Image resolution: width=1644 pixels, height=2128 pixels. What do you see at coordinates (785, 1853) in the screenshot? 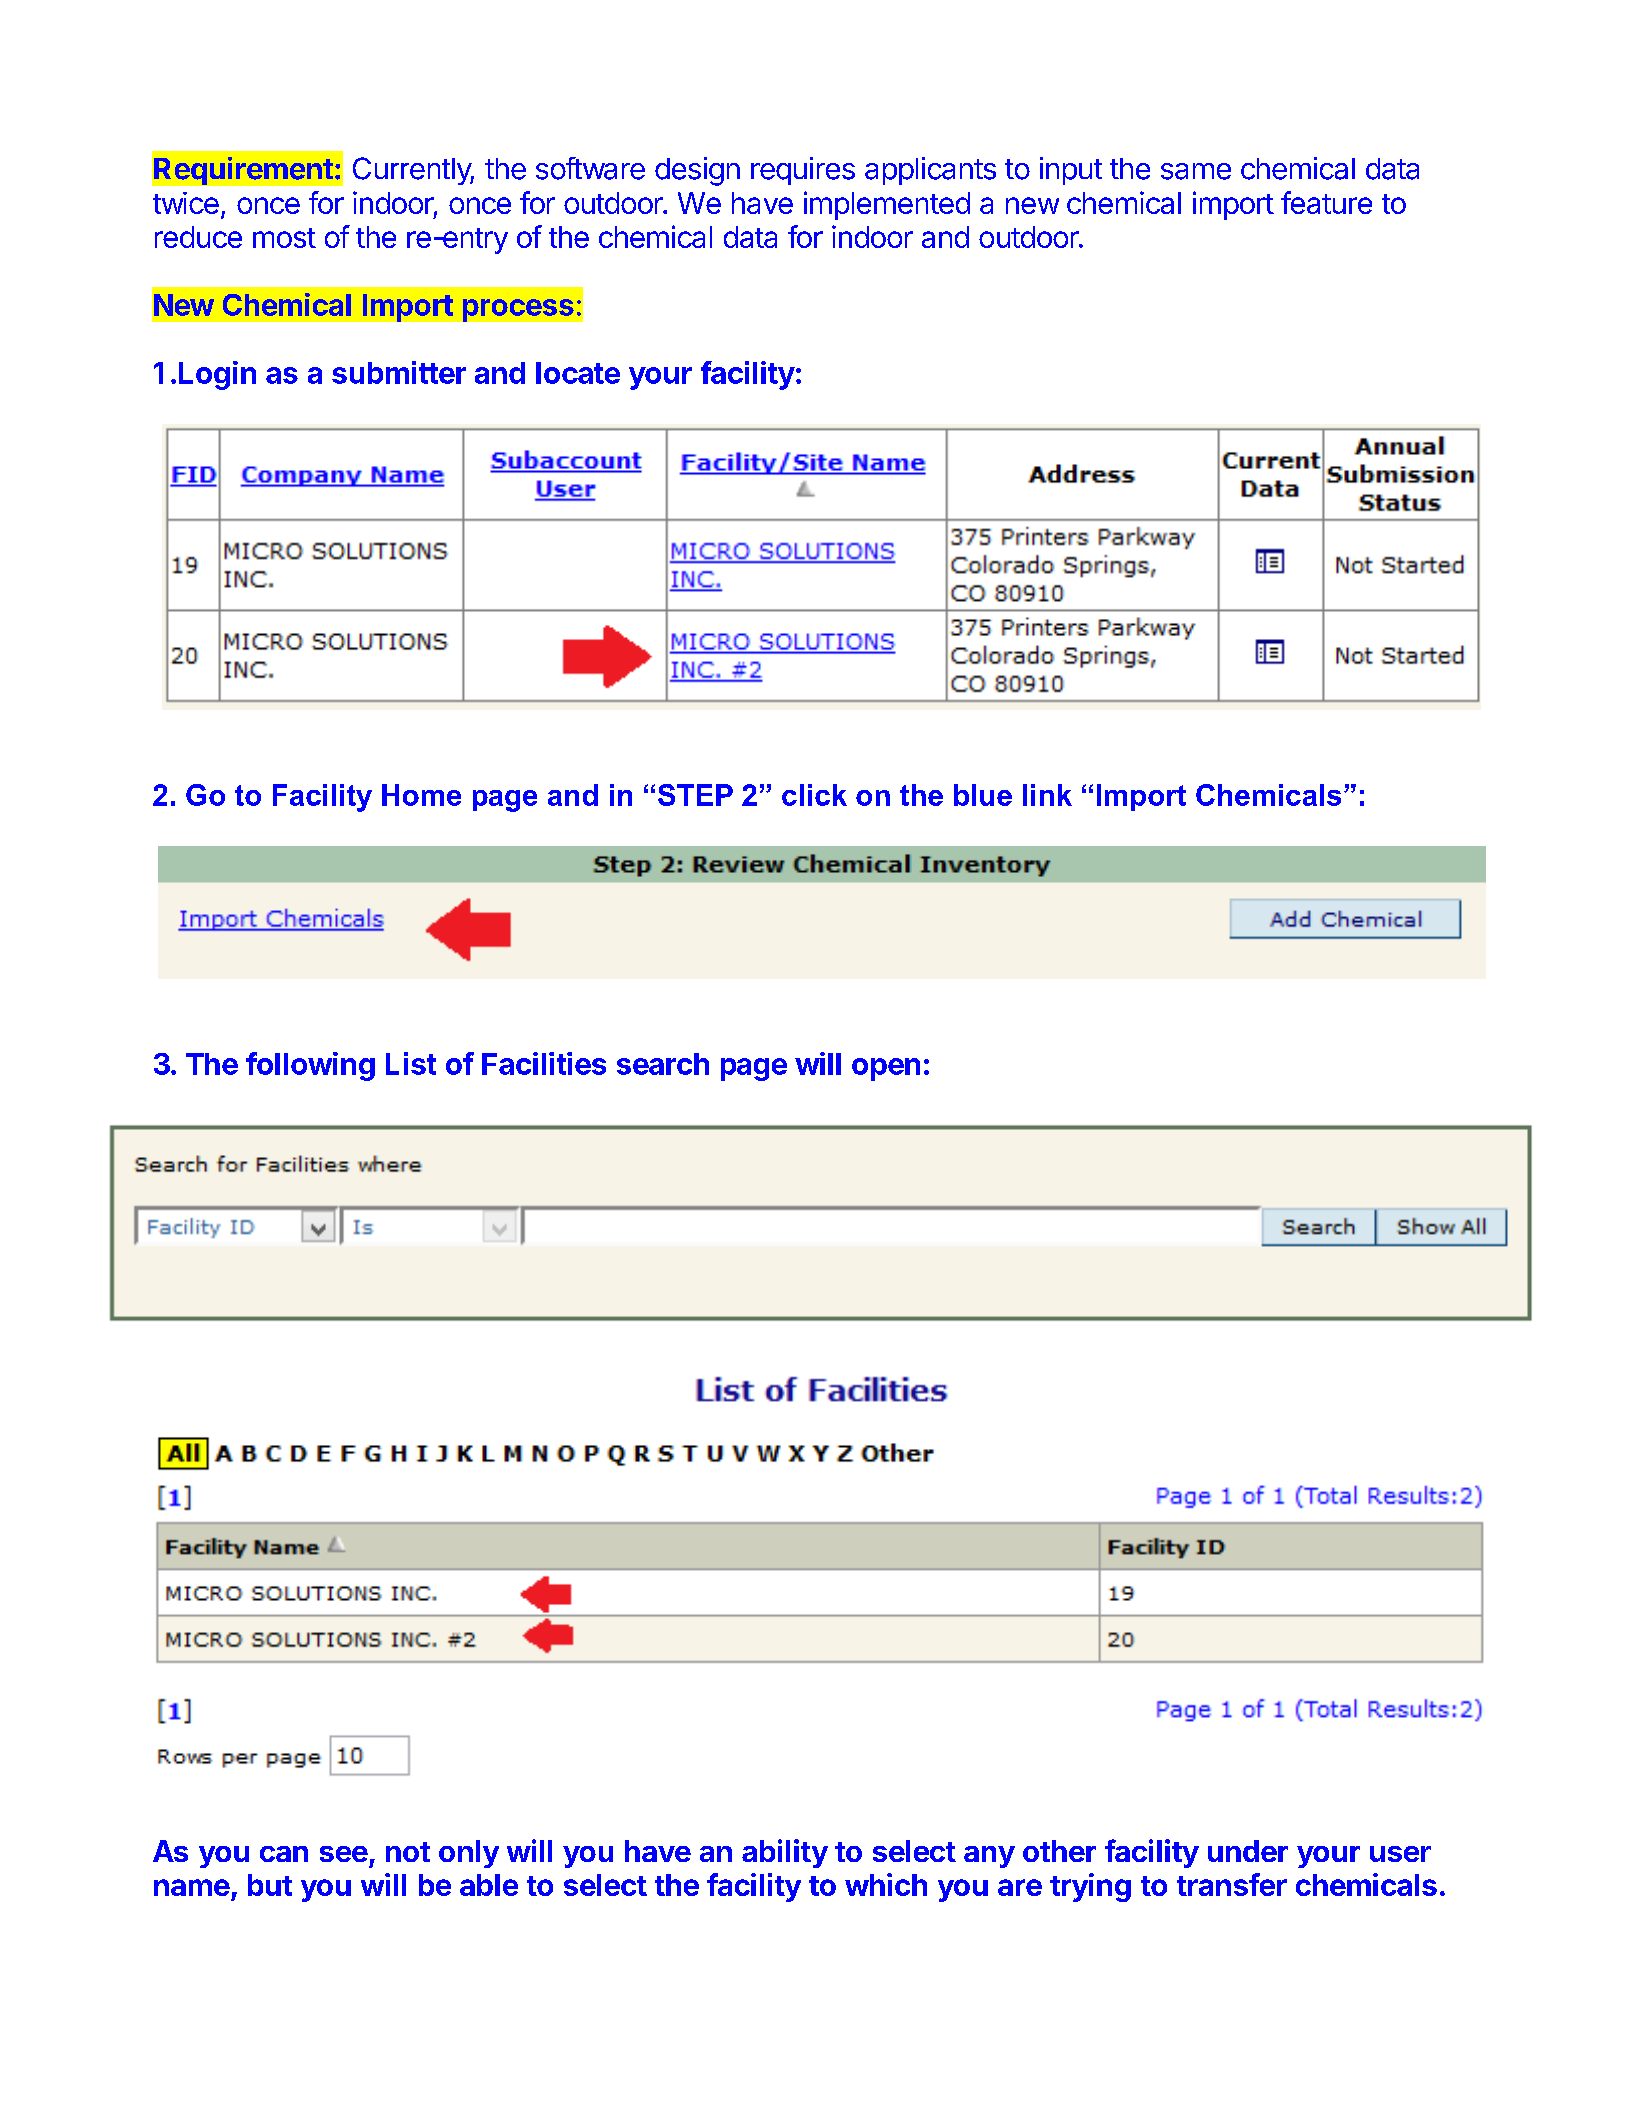
I see `ability` at bounding box center [785, 1853].
